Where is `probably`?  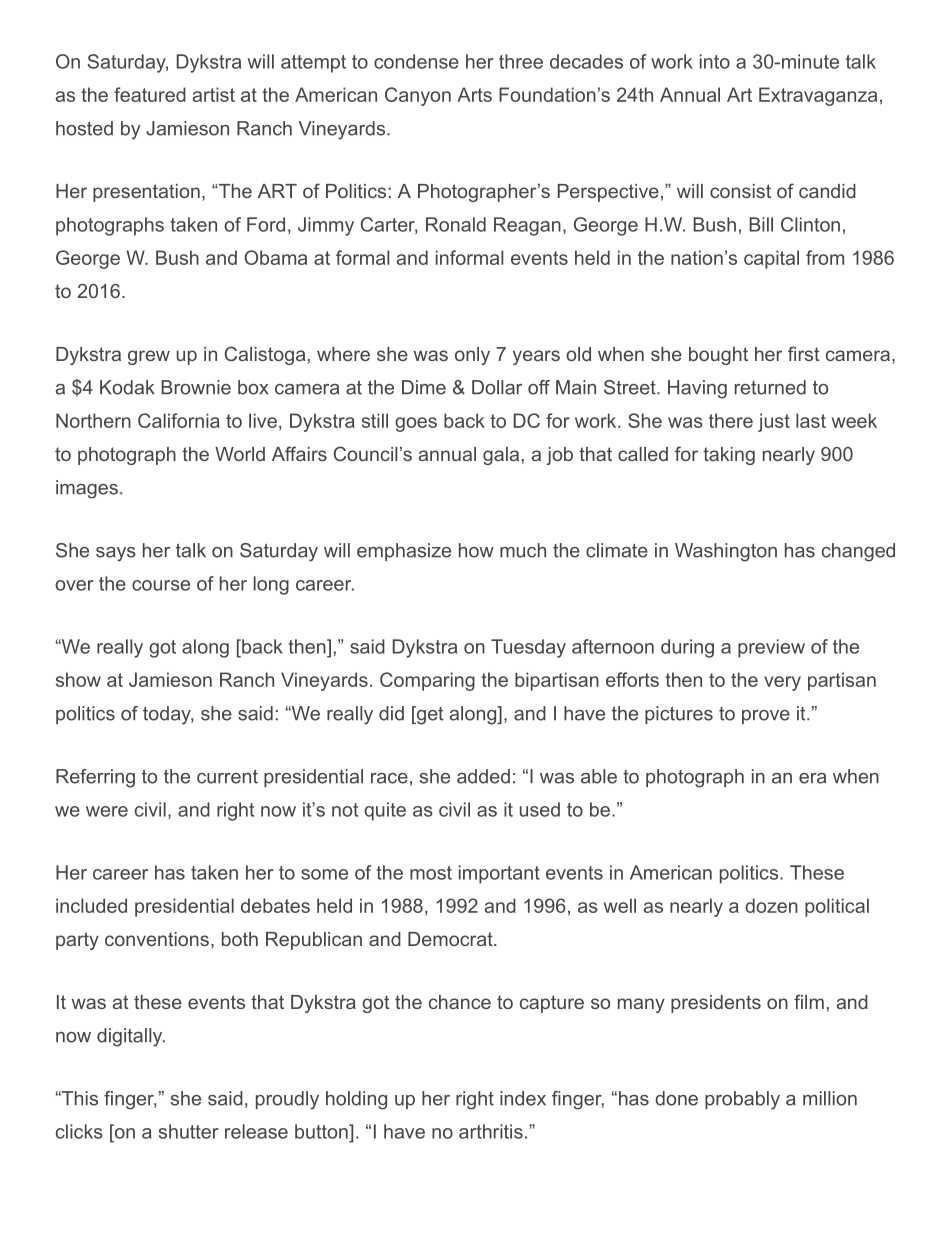
probably is located at coordinates (742, 1100).
